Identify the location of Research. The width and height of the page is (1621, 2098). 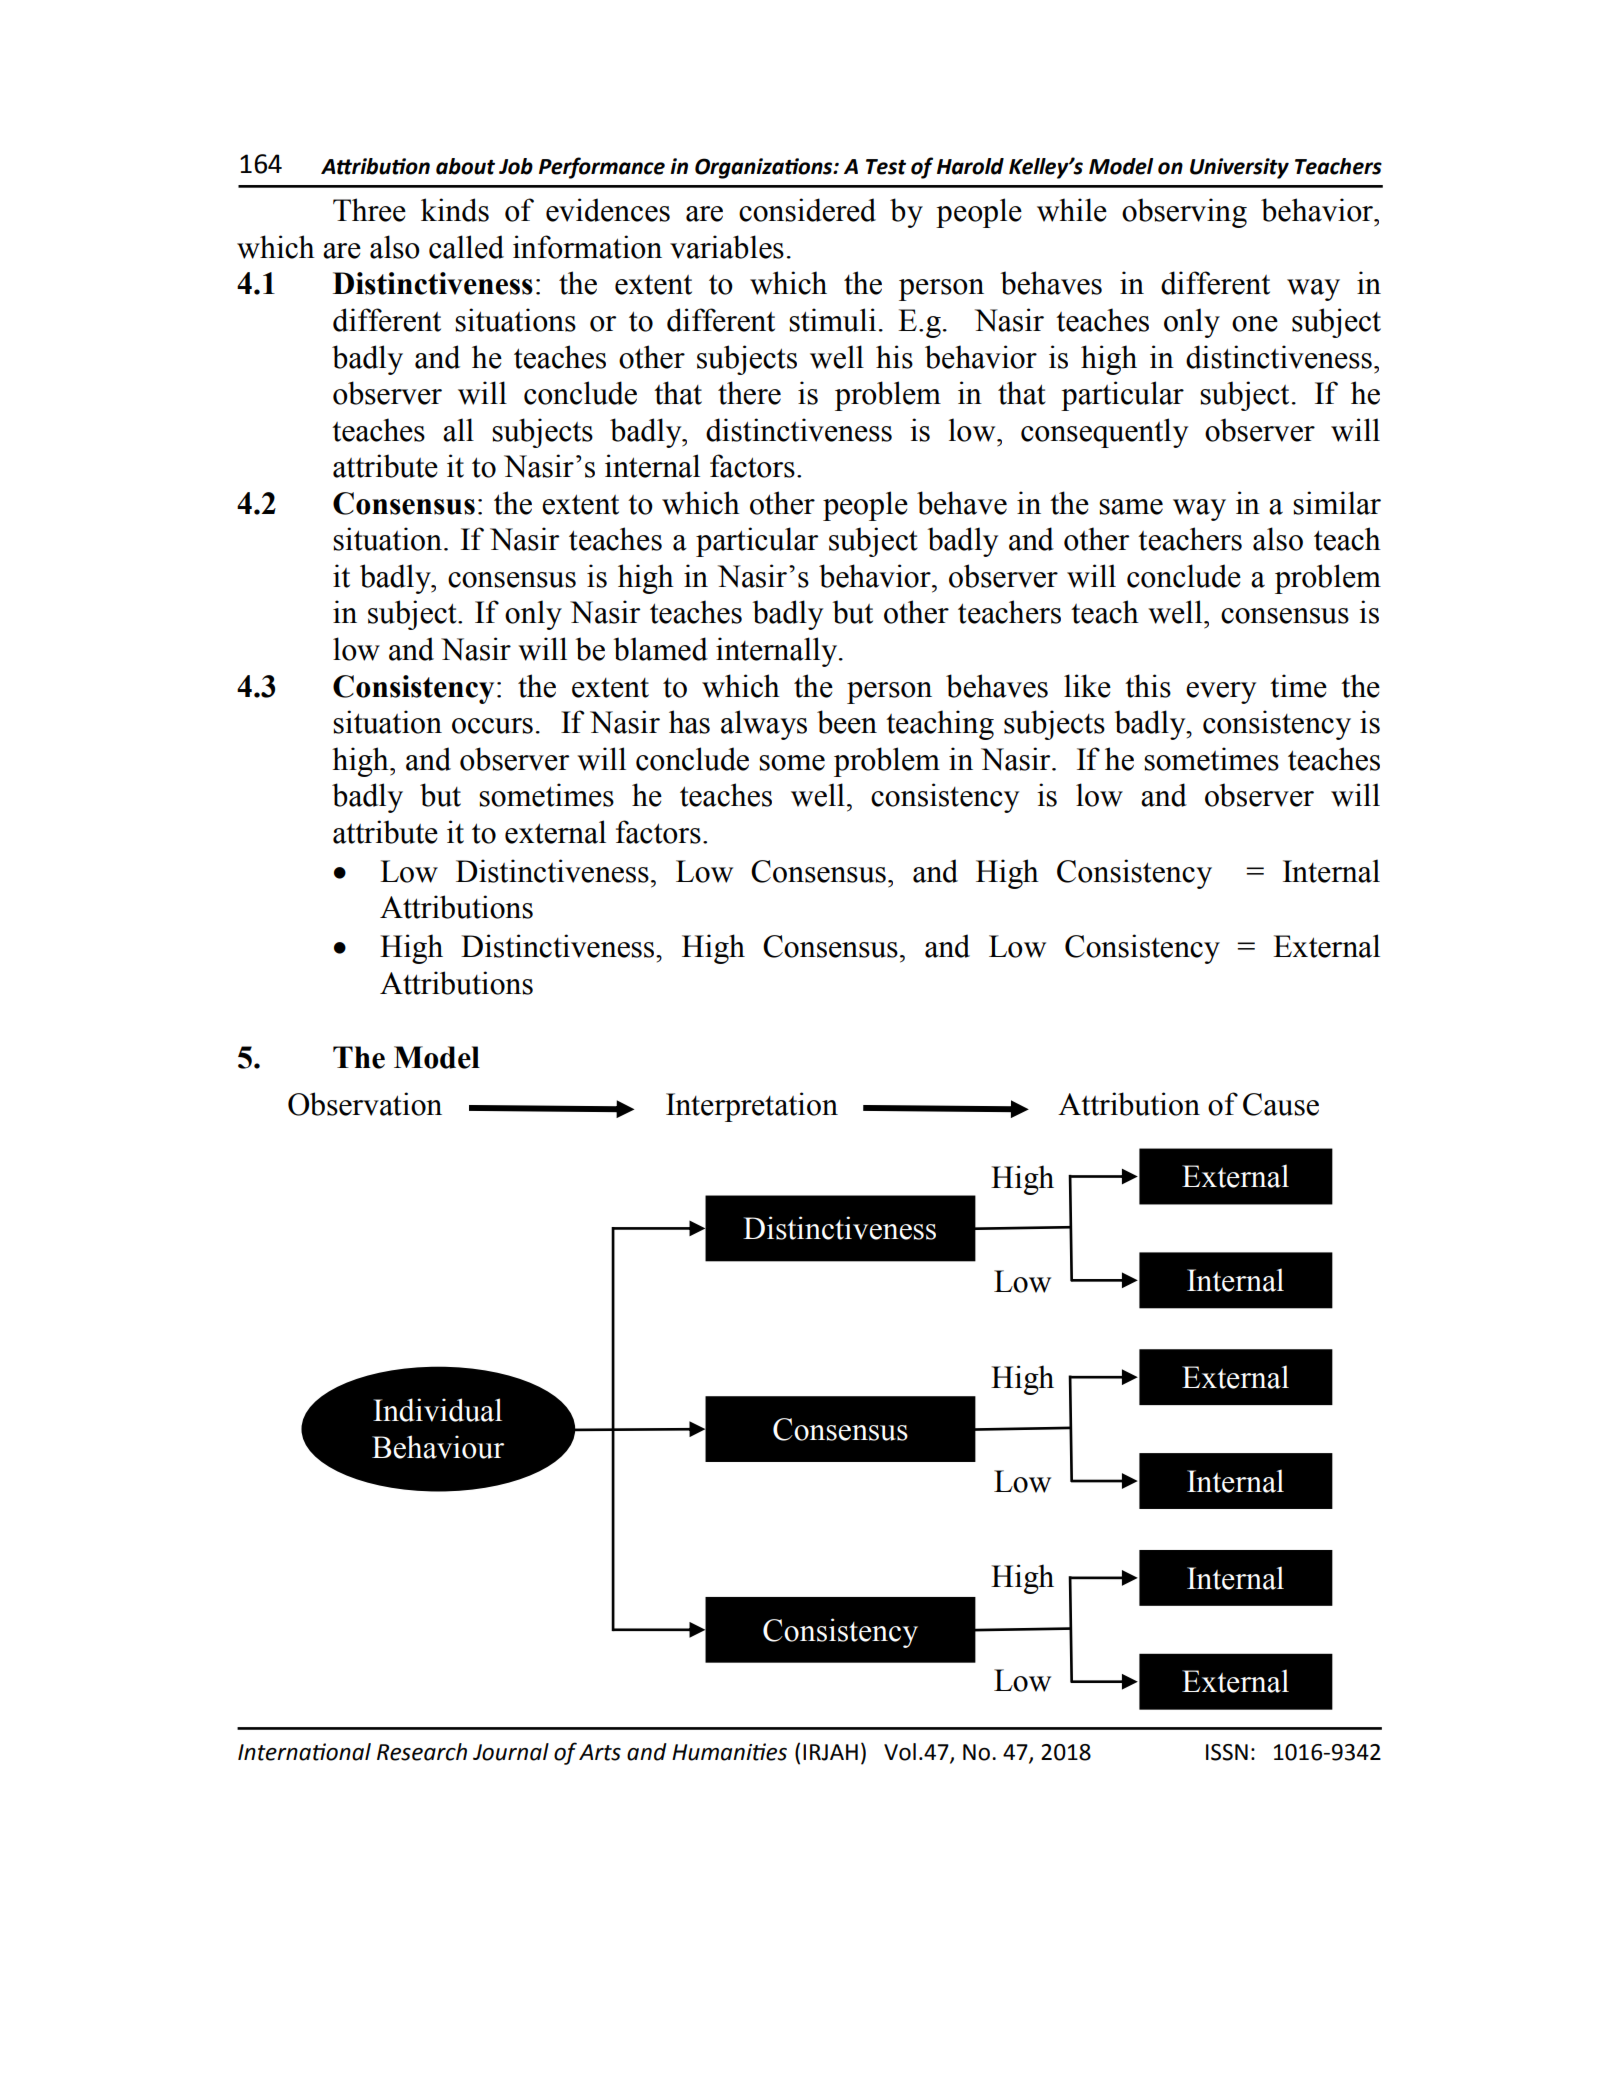
(422, 1752).
